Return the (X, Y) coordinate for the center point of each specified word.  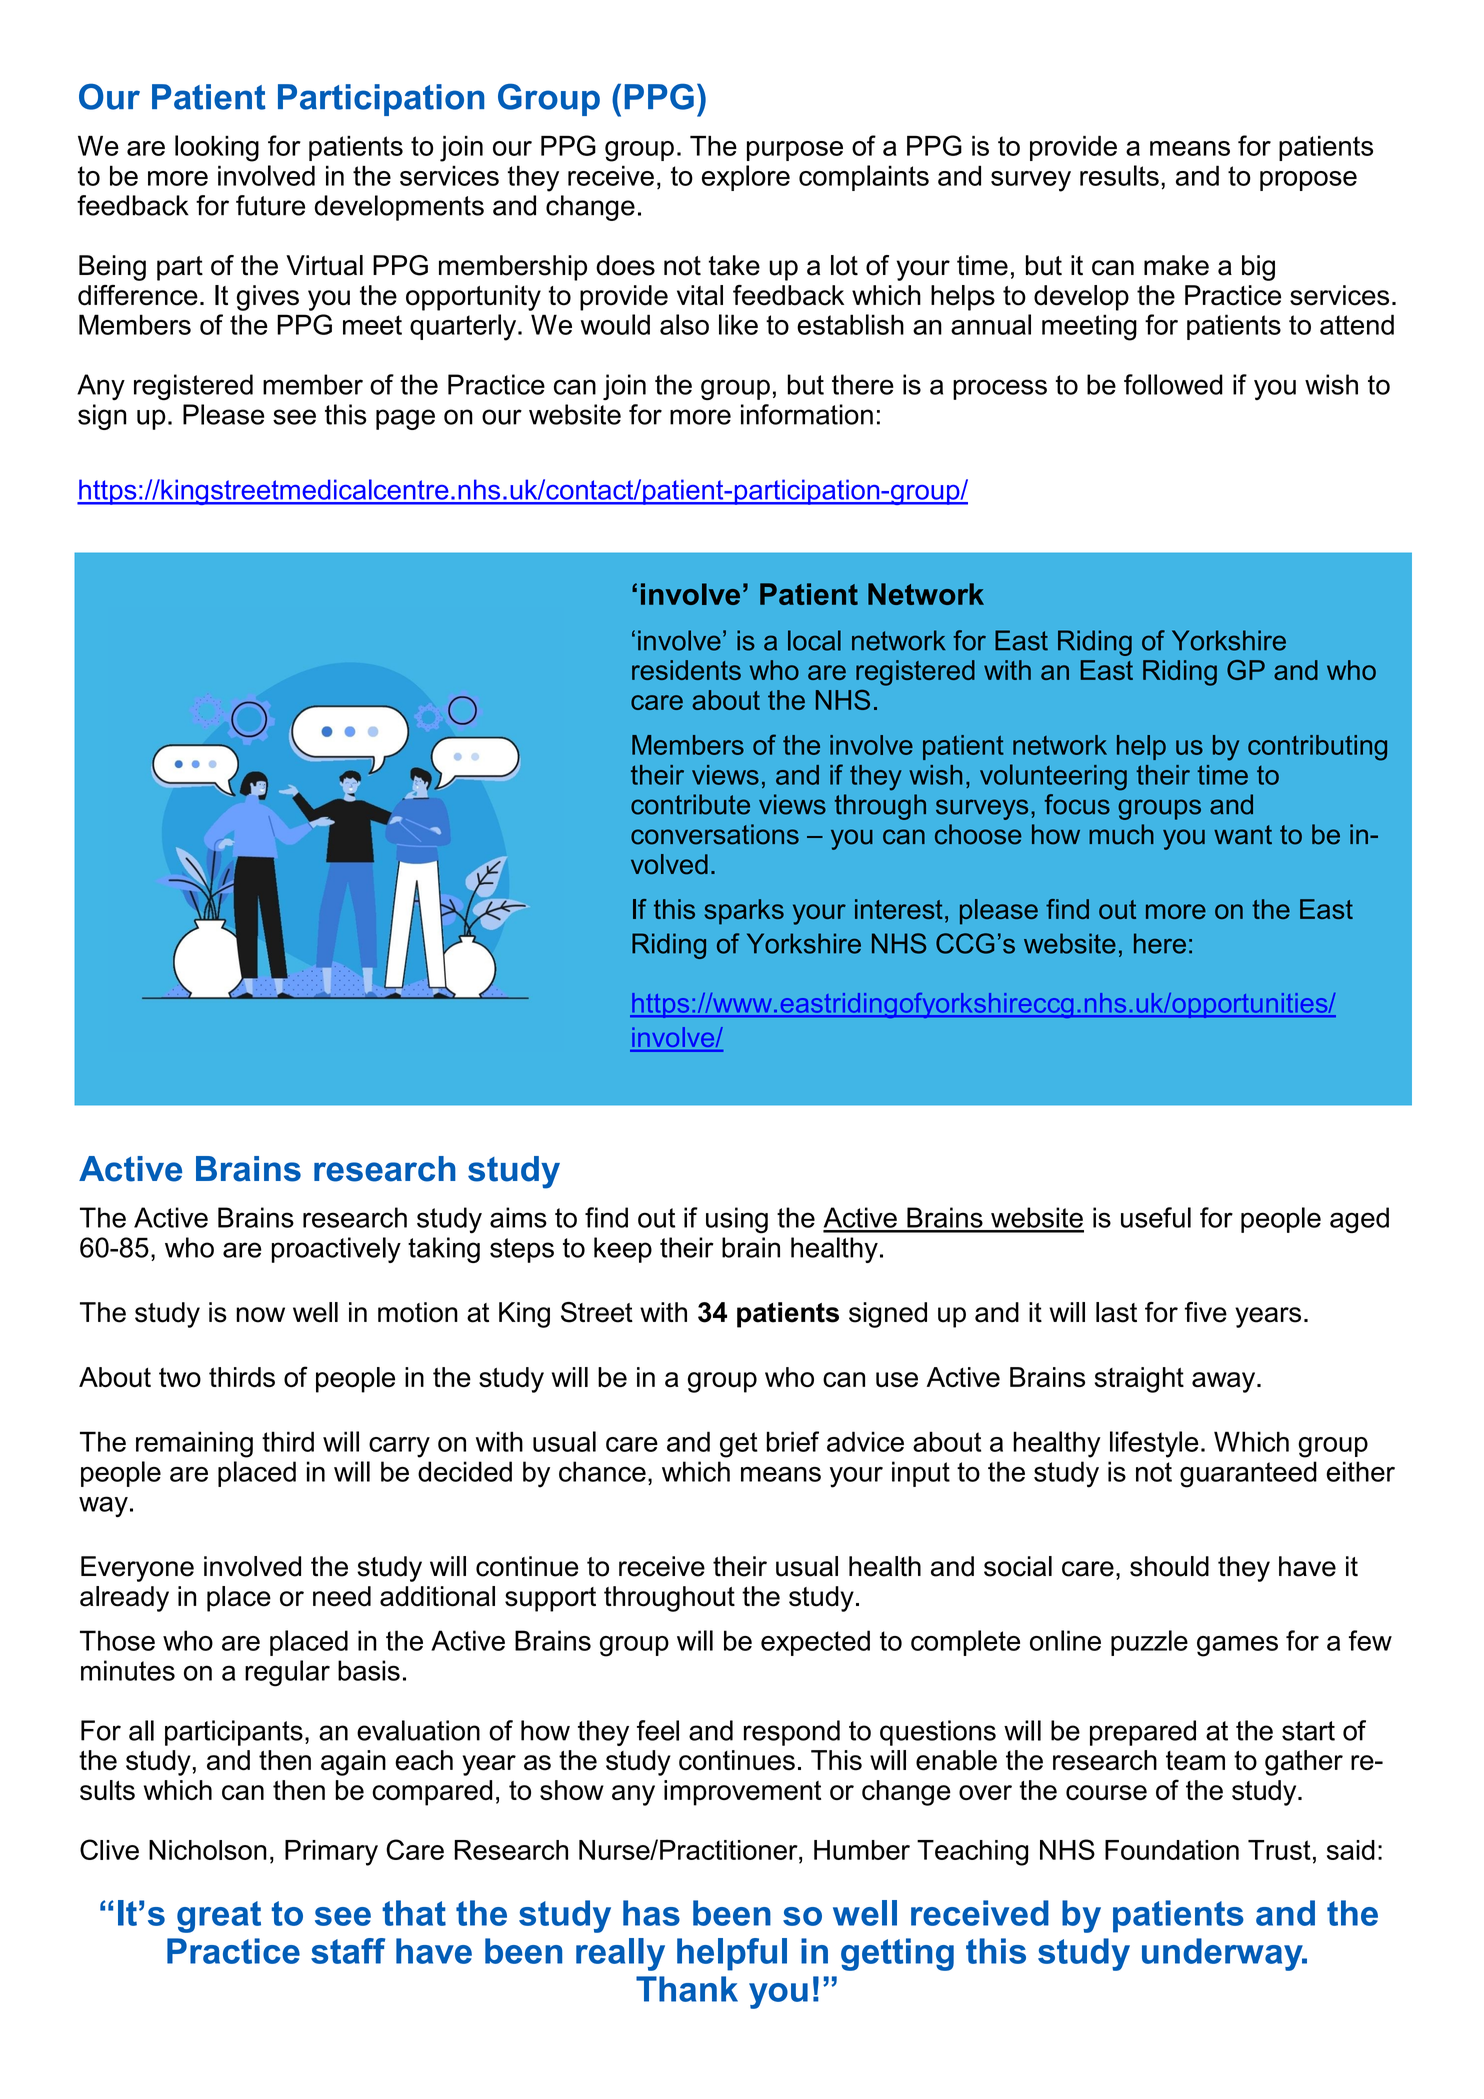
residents (686, 670)
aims (518, 1217)
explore (746, 178)
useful (1156, 1217)
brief (793, 1441)
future (270, 205)
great (219, 1917)
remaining (194, 1444)
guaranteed (1248, 1474)
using (737, 1220)
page (405, 419)
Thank (687, 1989)
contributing (1317, 748)
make (1176, 265)
